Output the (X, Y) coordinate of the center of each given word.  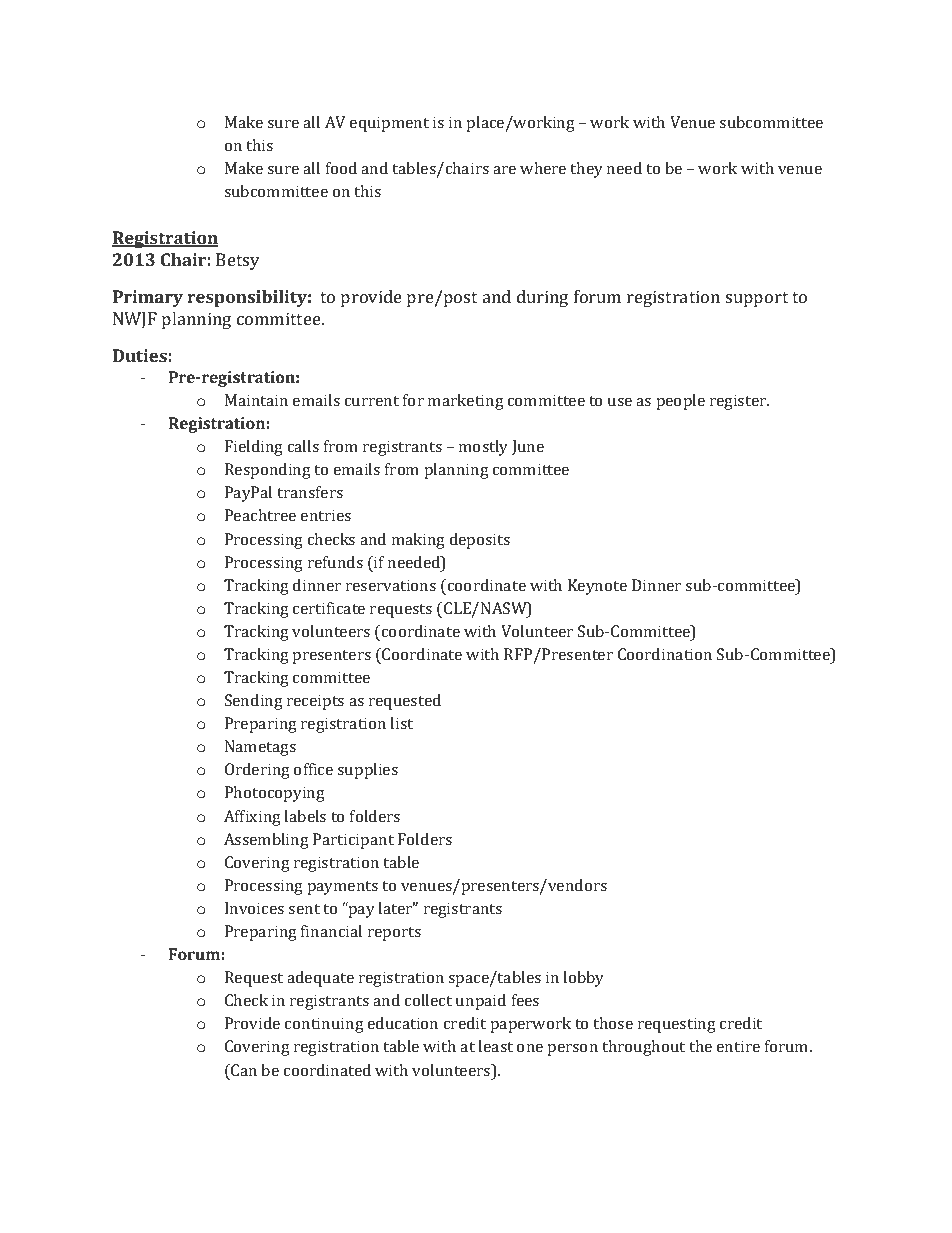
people (681, 402)
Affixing (252, 818)
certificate (329, 608)
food (341, 168)
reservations (391, 585)
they (586, 170)
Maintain (256, 400)
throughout (643, 1048)
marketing (466, 402)
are (504, 170)
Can (243, 1070)
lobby (583, 979)
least (495, 1046)
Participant (353, 841)
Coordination (665, 654)
